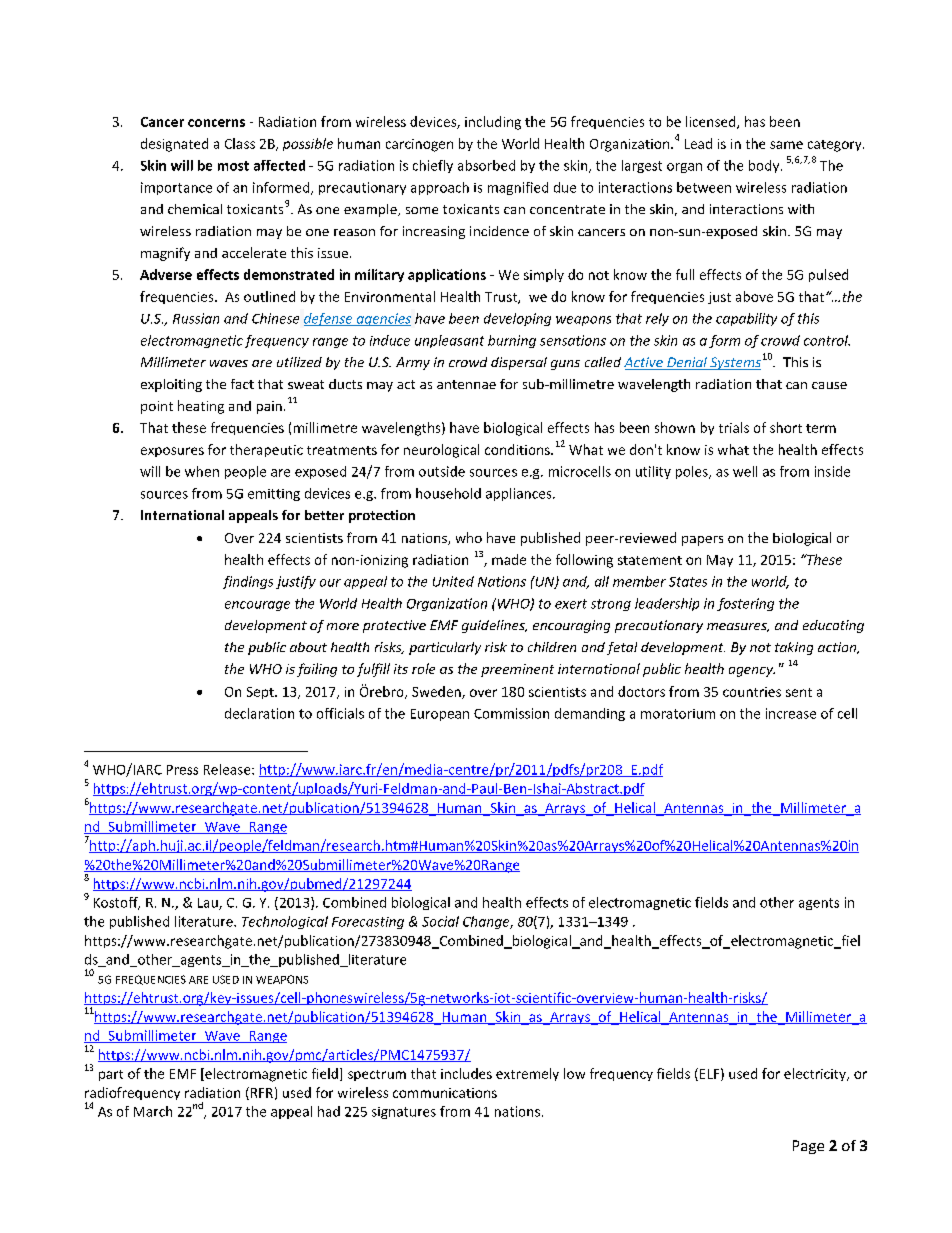  I want to click on made, so click(509, 559).
